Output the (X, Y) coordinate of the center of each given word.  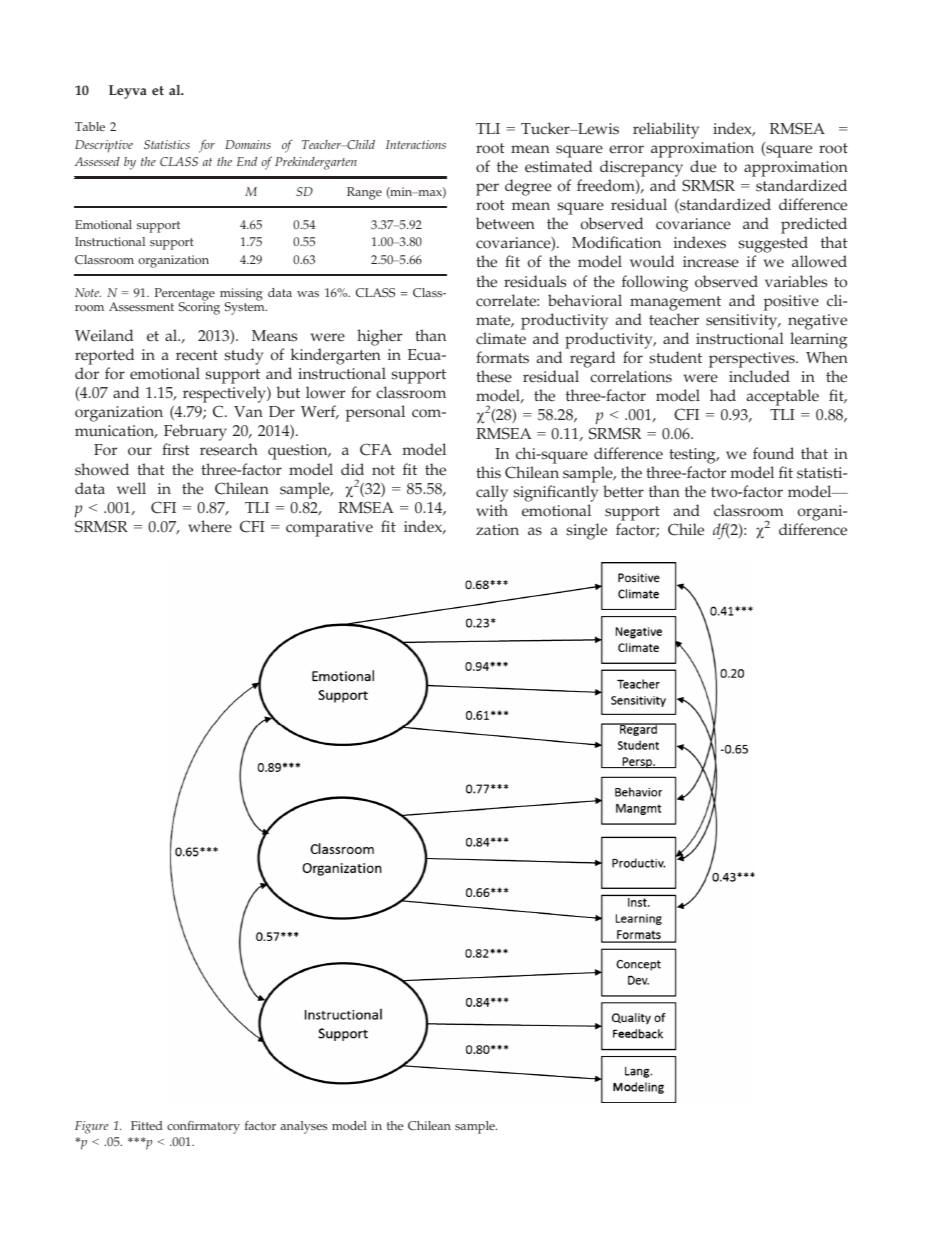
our (140, 451)
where (210, 526)
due (703, 166)
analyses (303, 1127)
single (586, 531)
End (247, 161)
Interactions (416, 144)
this (488, 472)
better (623, 491)
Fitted (147, 1125)
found (773, 453)
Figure (91, 1127)
